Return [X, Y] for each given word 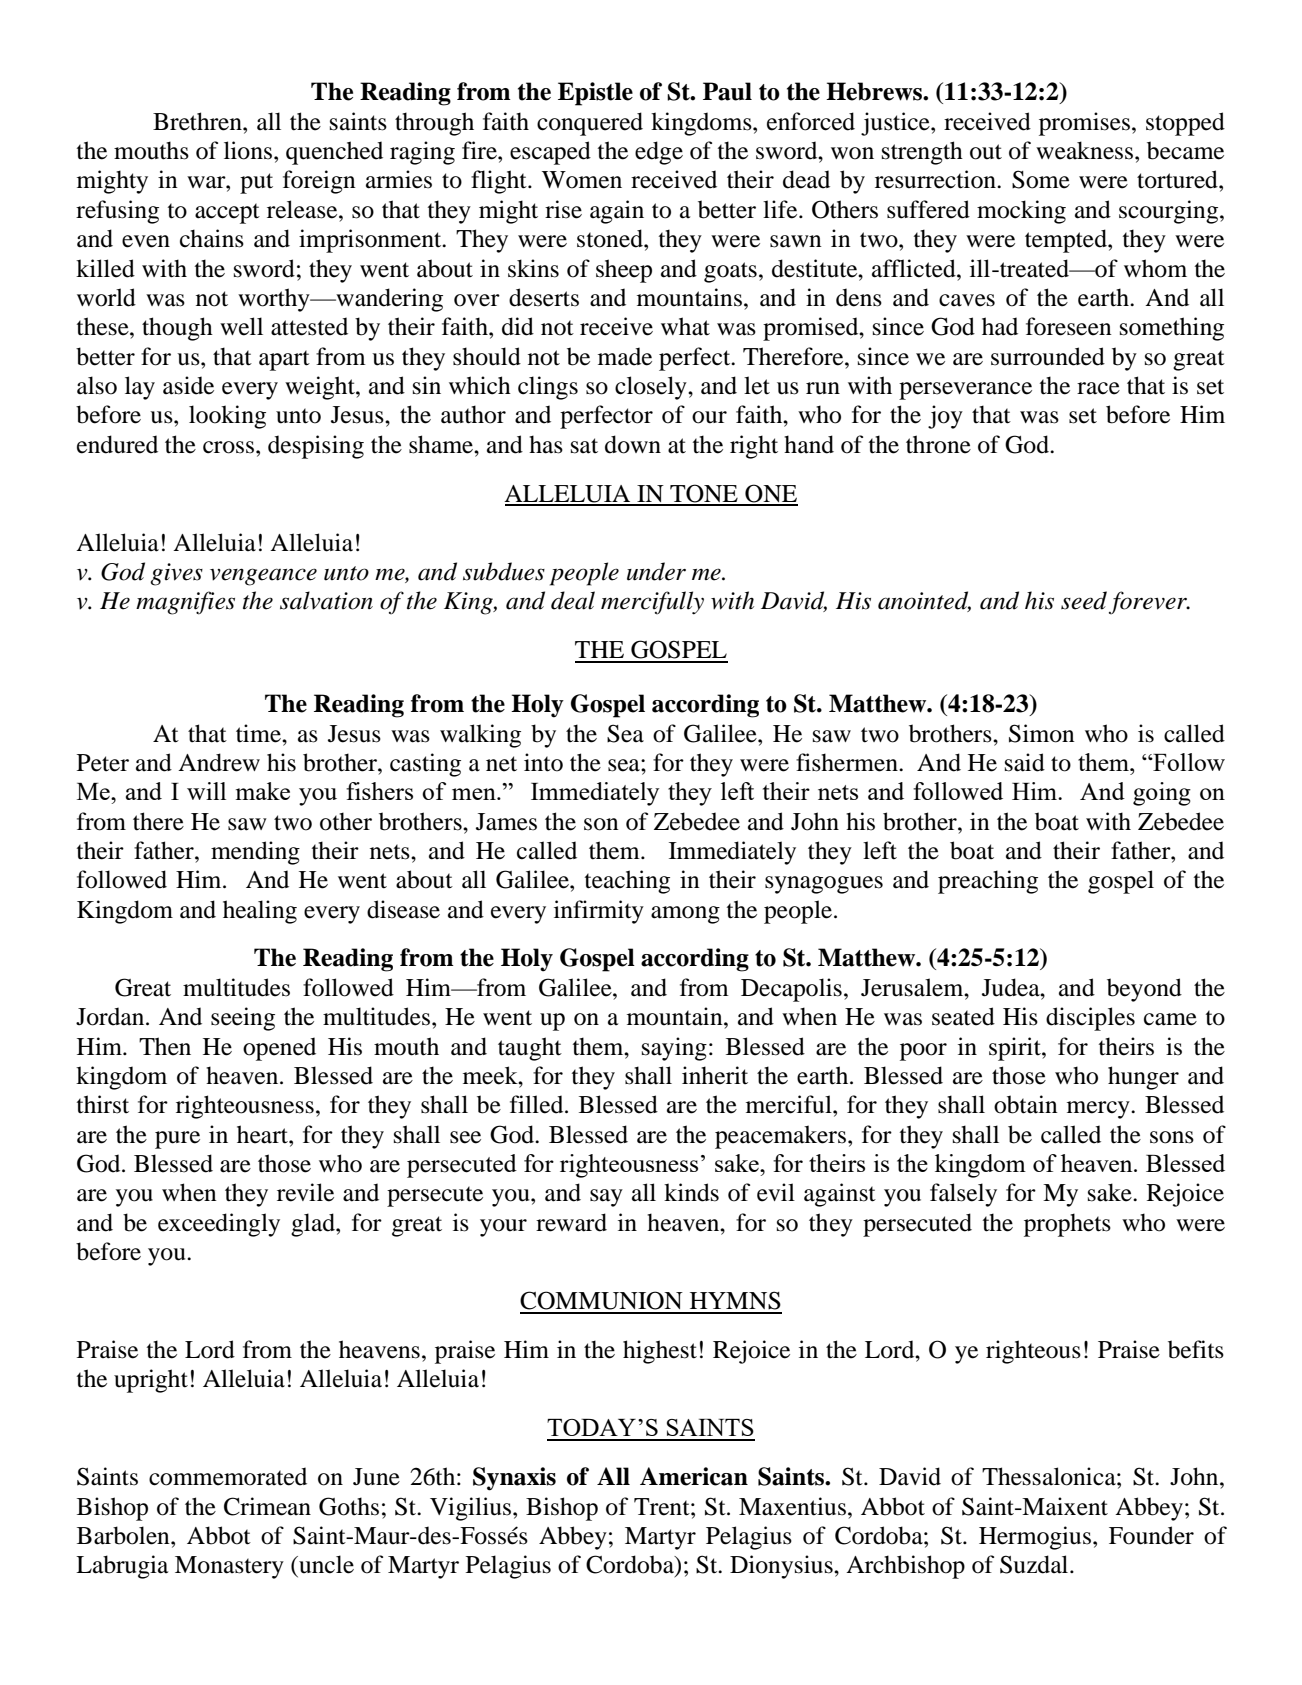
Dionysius [782, 1567]
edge [659, 153]
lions [249, 150]
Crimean [267, 1506]
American [694, 1476]
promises [1084, 124]
